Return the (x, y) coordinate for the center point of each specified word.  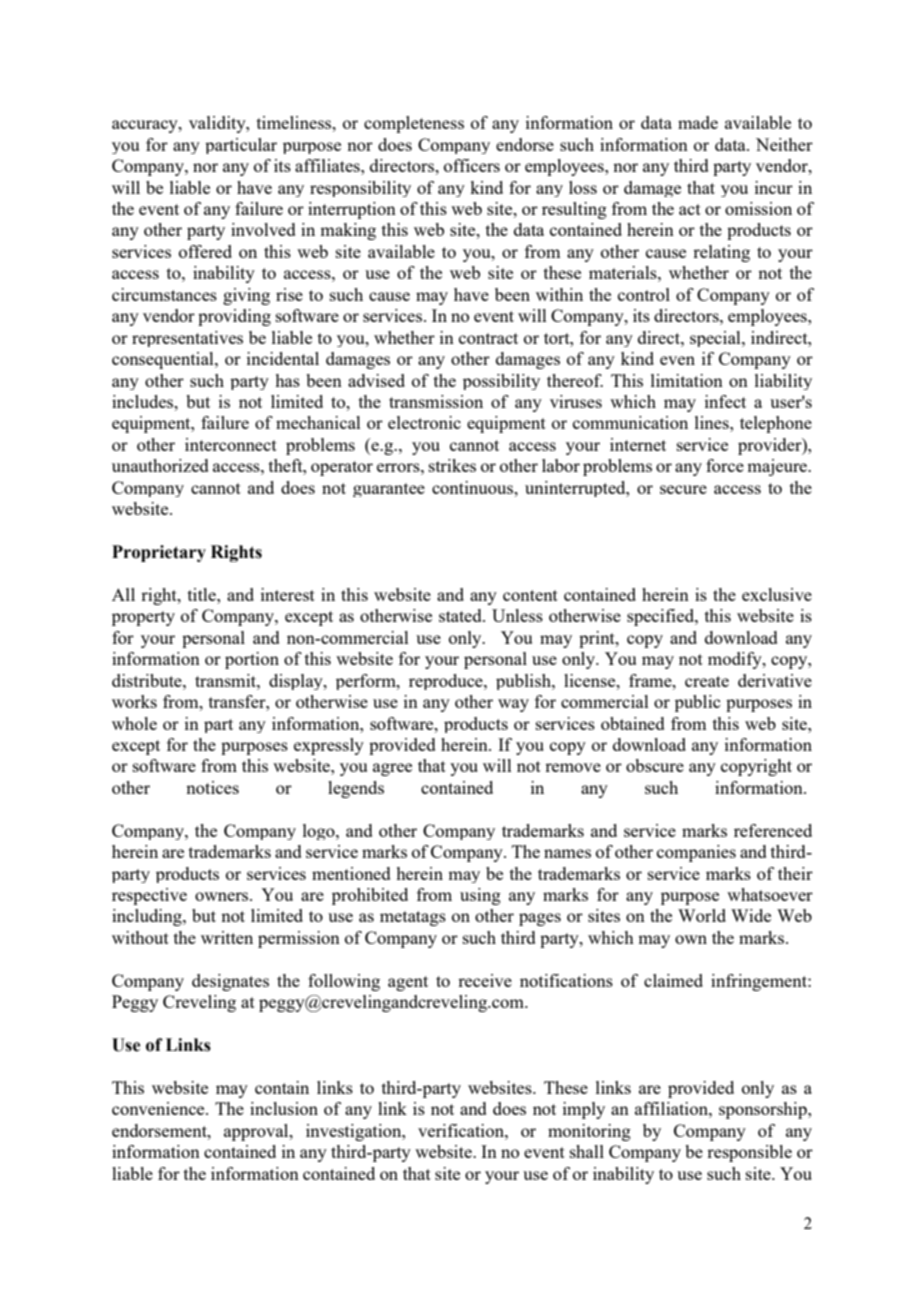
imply (584, 1110)
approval (257, 1132)
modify (736, 660)
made (698, 122)
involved (263, 229)
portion (252, 660)
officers (472, 165)
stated (461, 615)
